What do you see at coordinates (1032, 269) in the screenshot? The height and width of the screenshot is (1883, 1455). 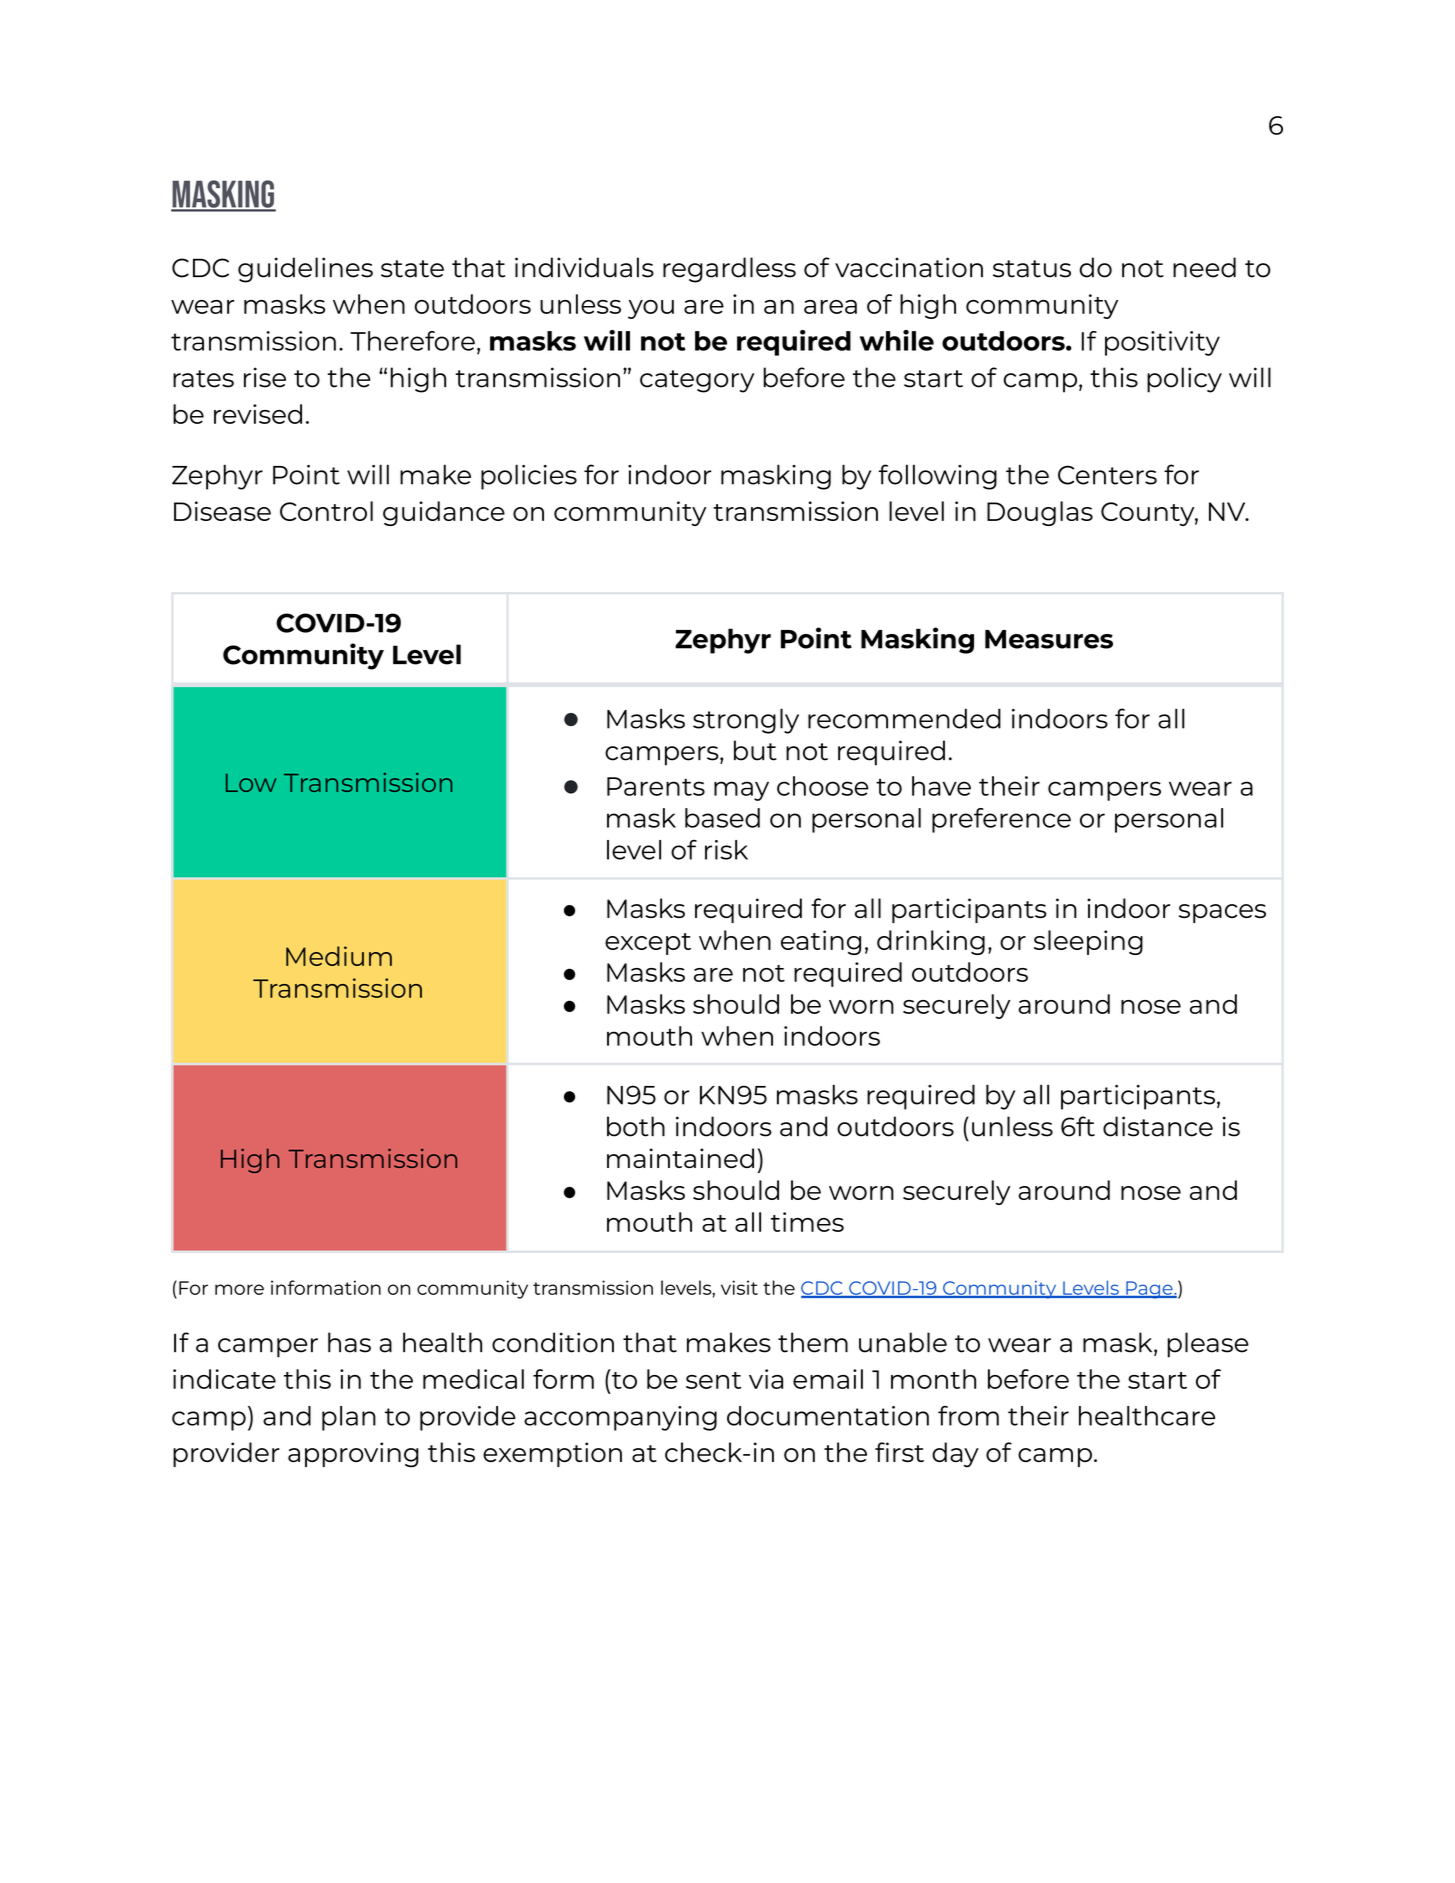 I see `status` at bounding box center [1032, 269].
